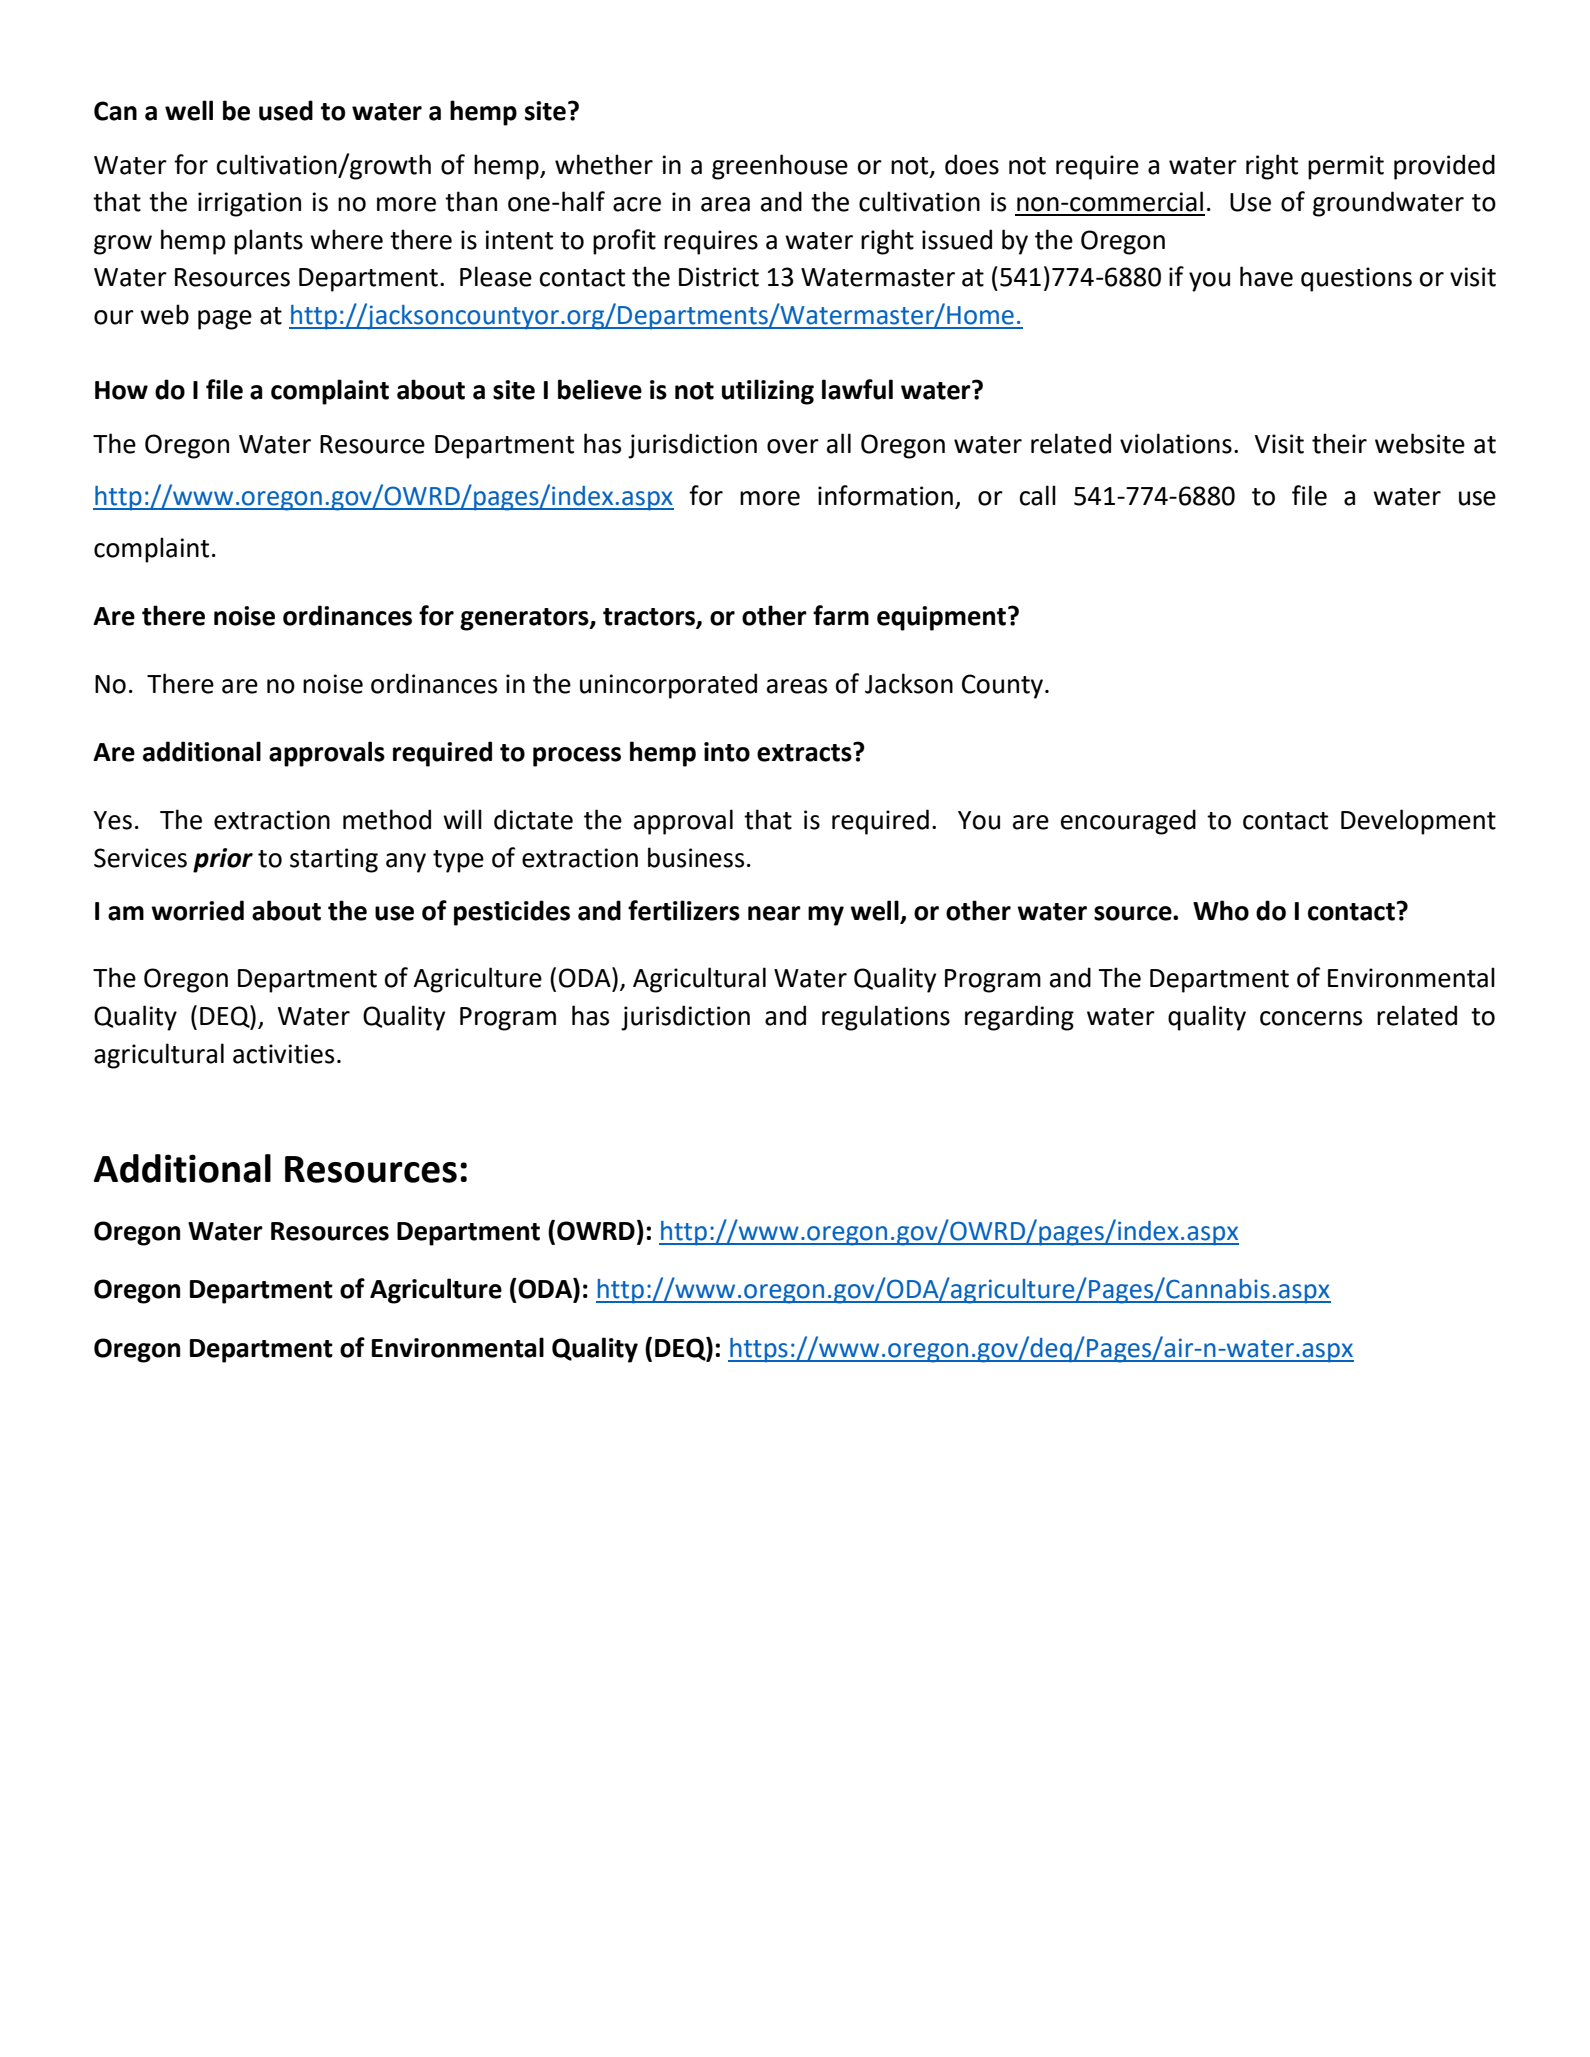 The height and width of the screenshot is (2057, 1590). What do you see at coordinates (604, 164) in the screenshot?
I see `whether` at bounding box center [604, 164].
